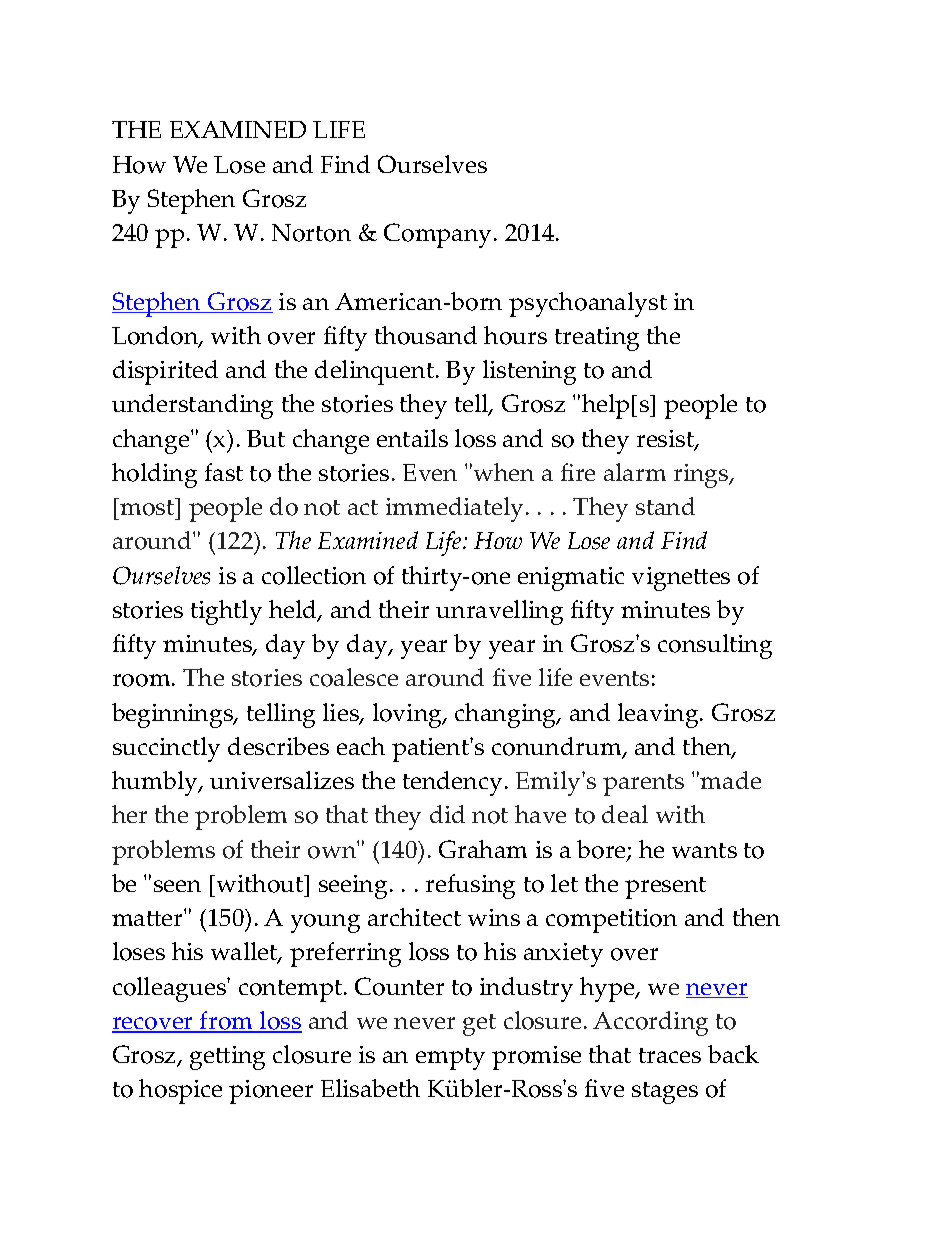  I want to click on hospice, so click(180, 1091).
